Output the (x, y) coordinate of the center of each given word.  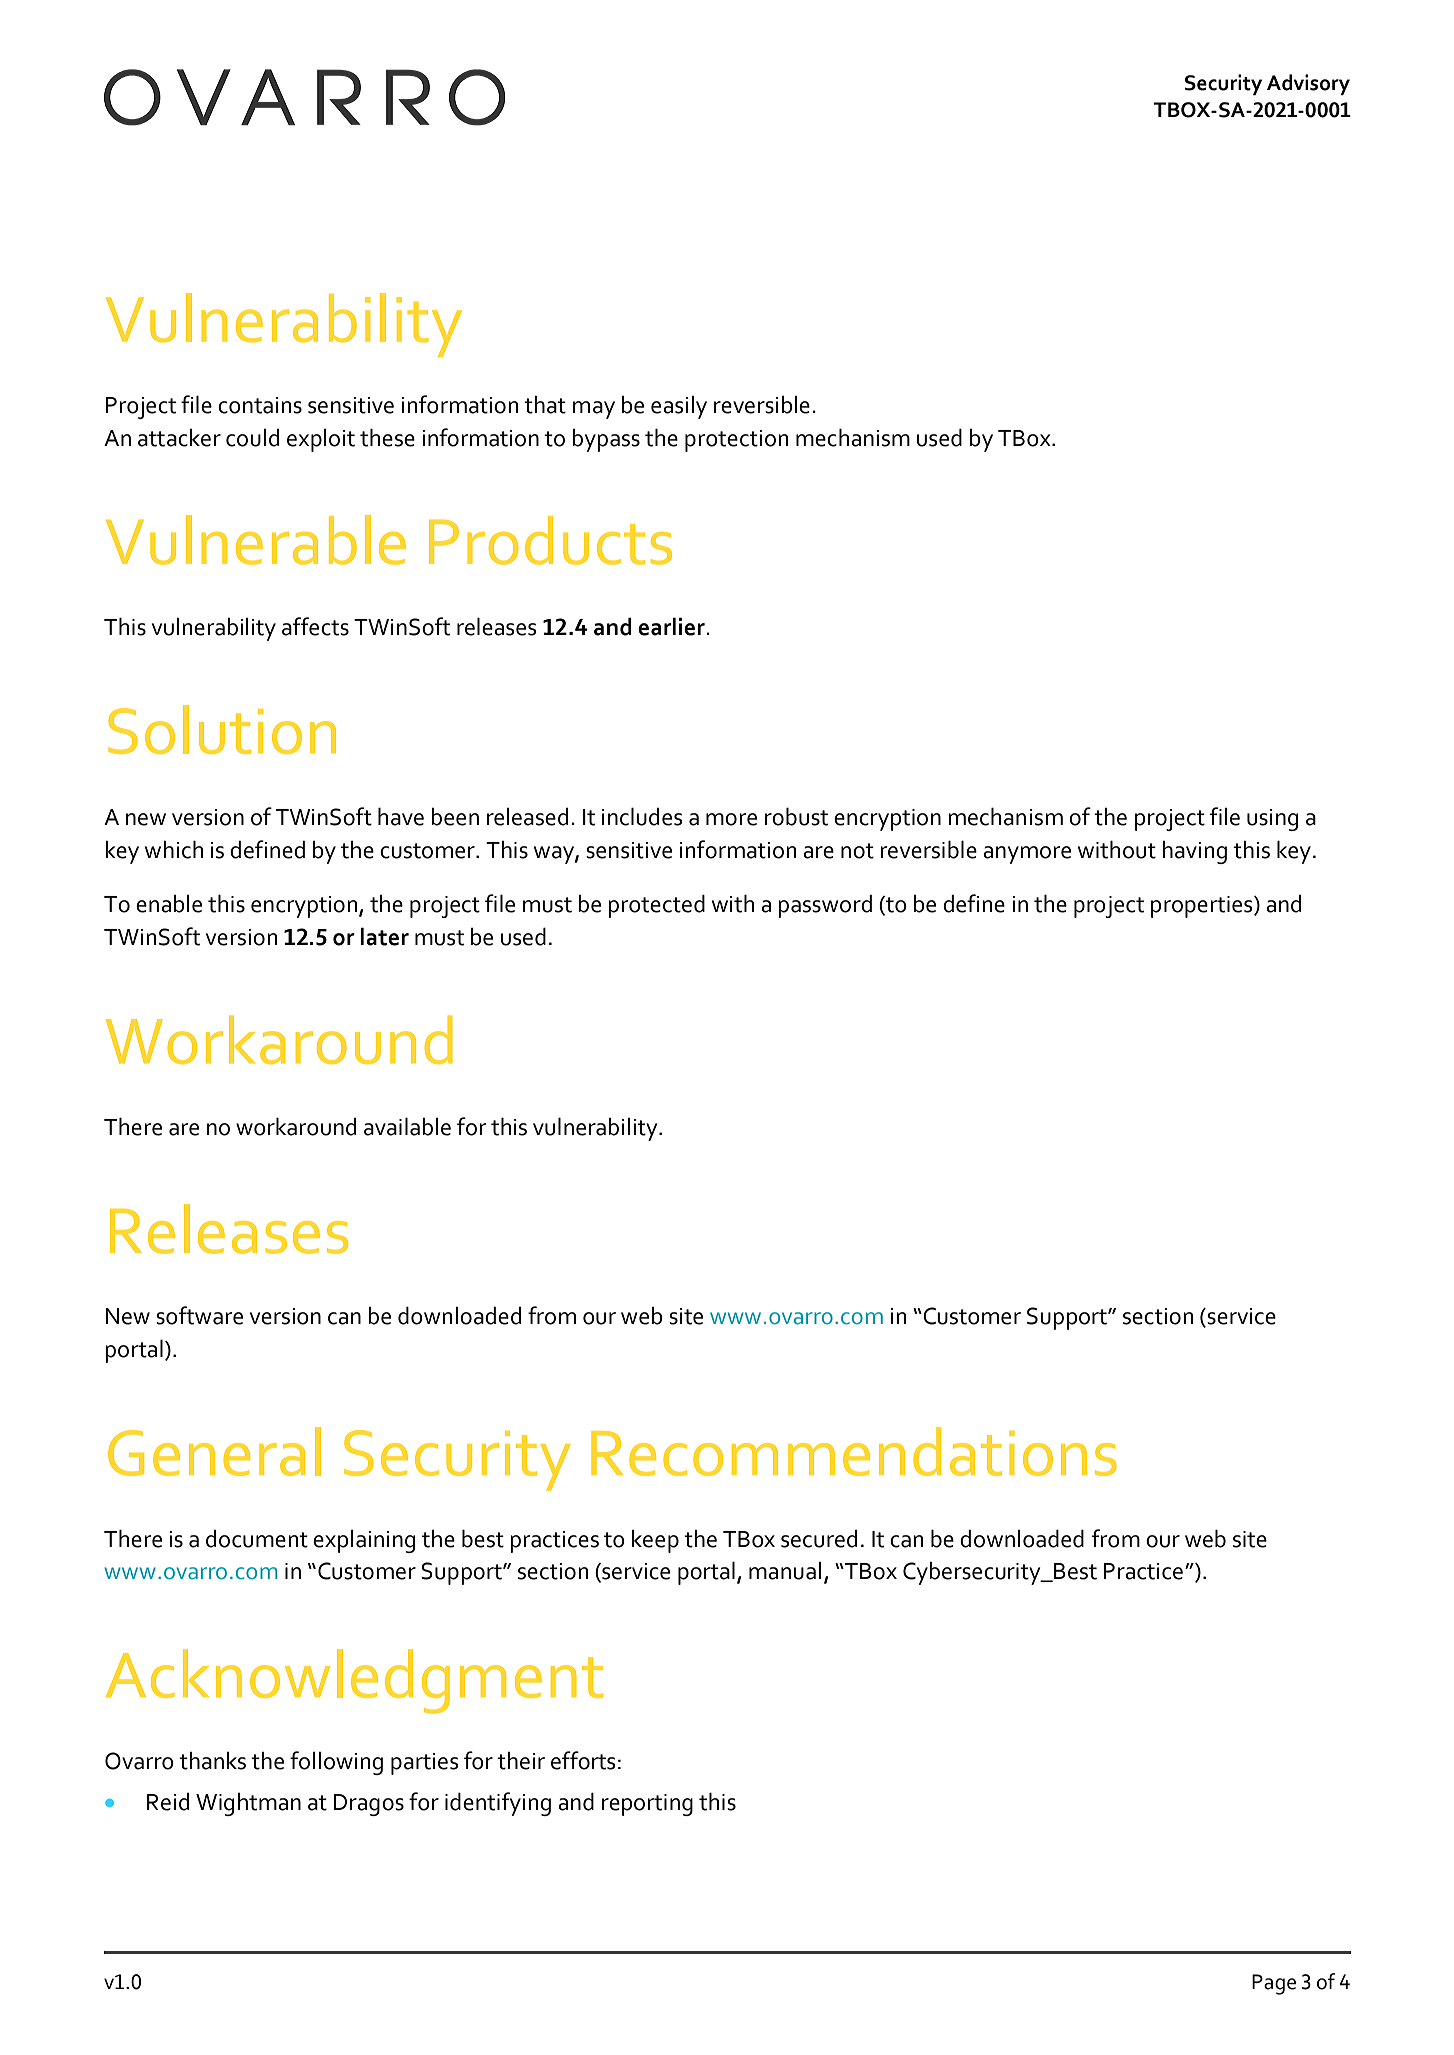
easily (679, 407)
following (336, 1763)
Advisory (1308, 84)
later (384, 936)
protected (656, 906)
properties (1203, 907)
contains (260, 405)
